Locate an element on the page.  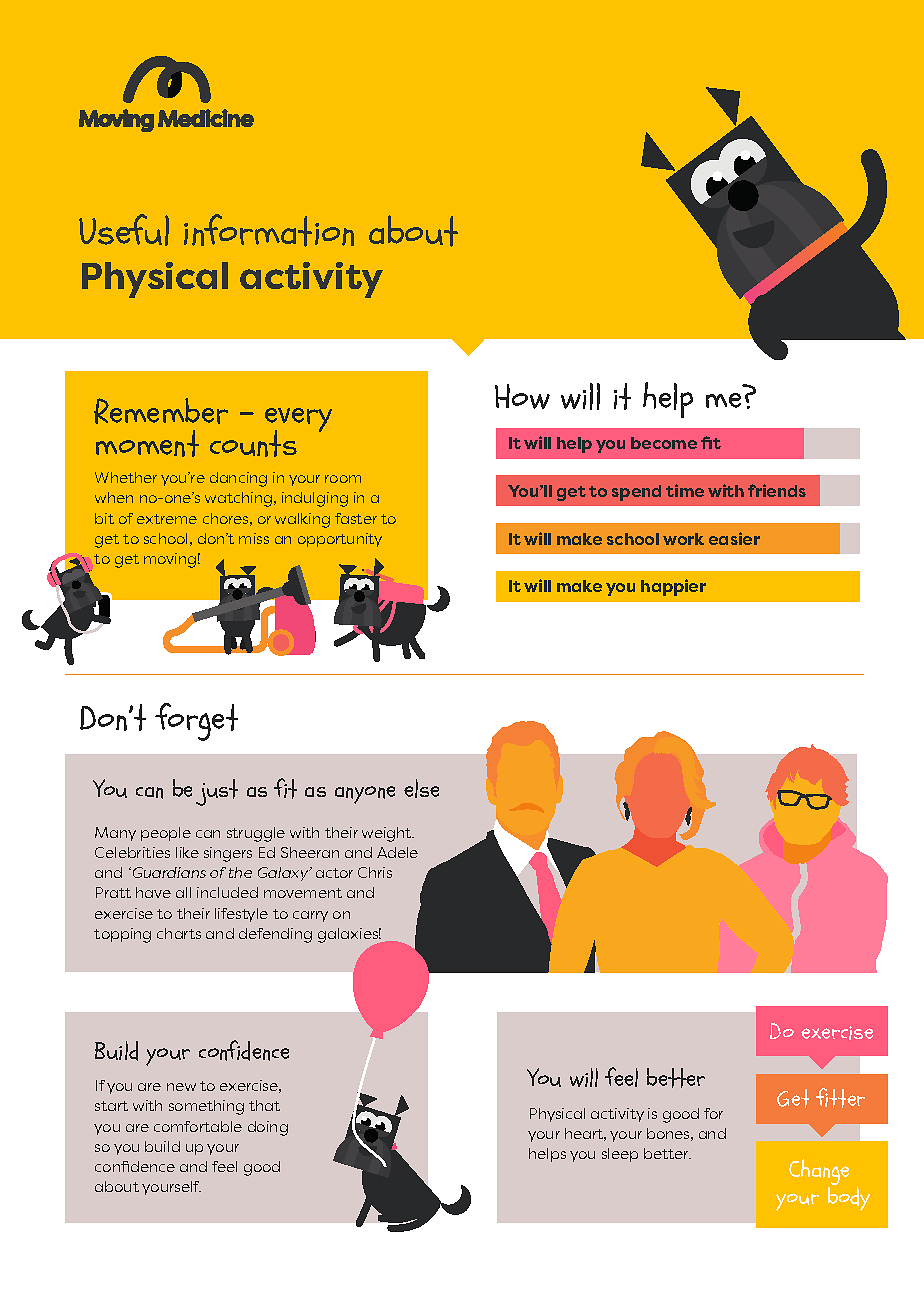
become is located at coordinates (664, 443).
